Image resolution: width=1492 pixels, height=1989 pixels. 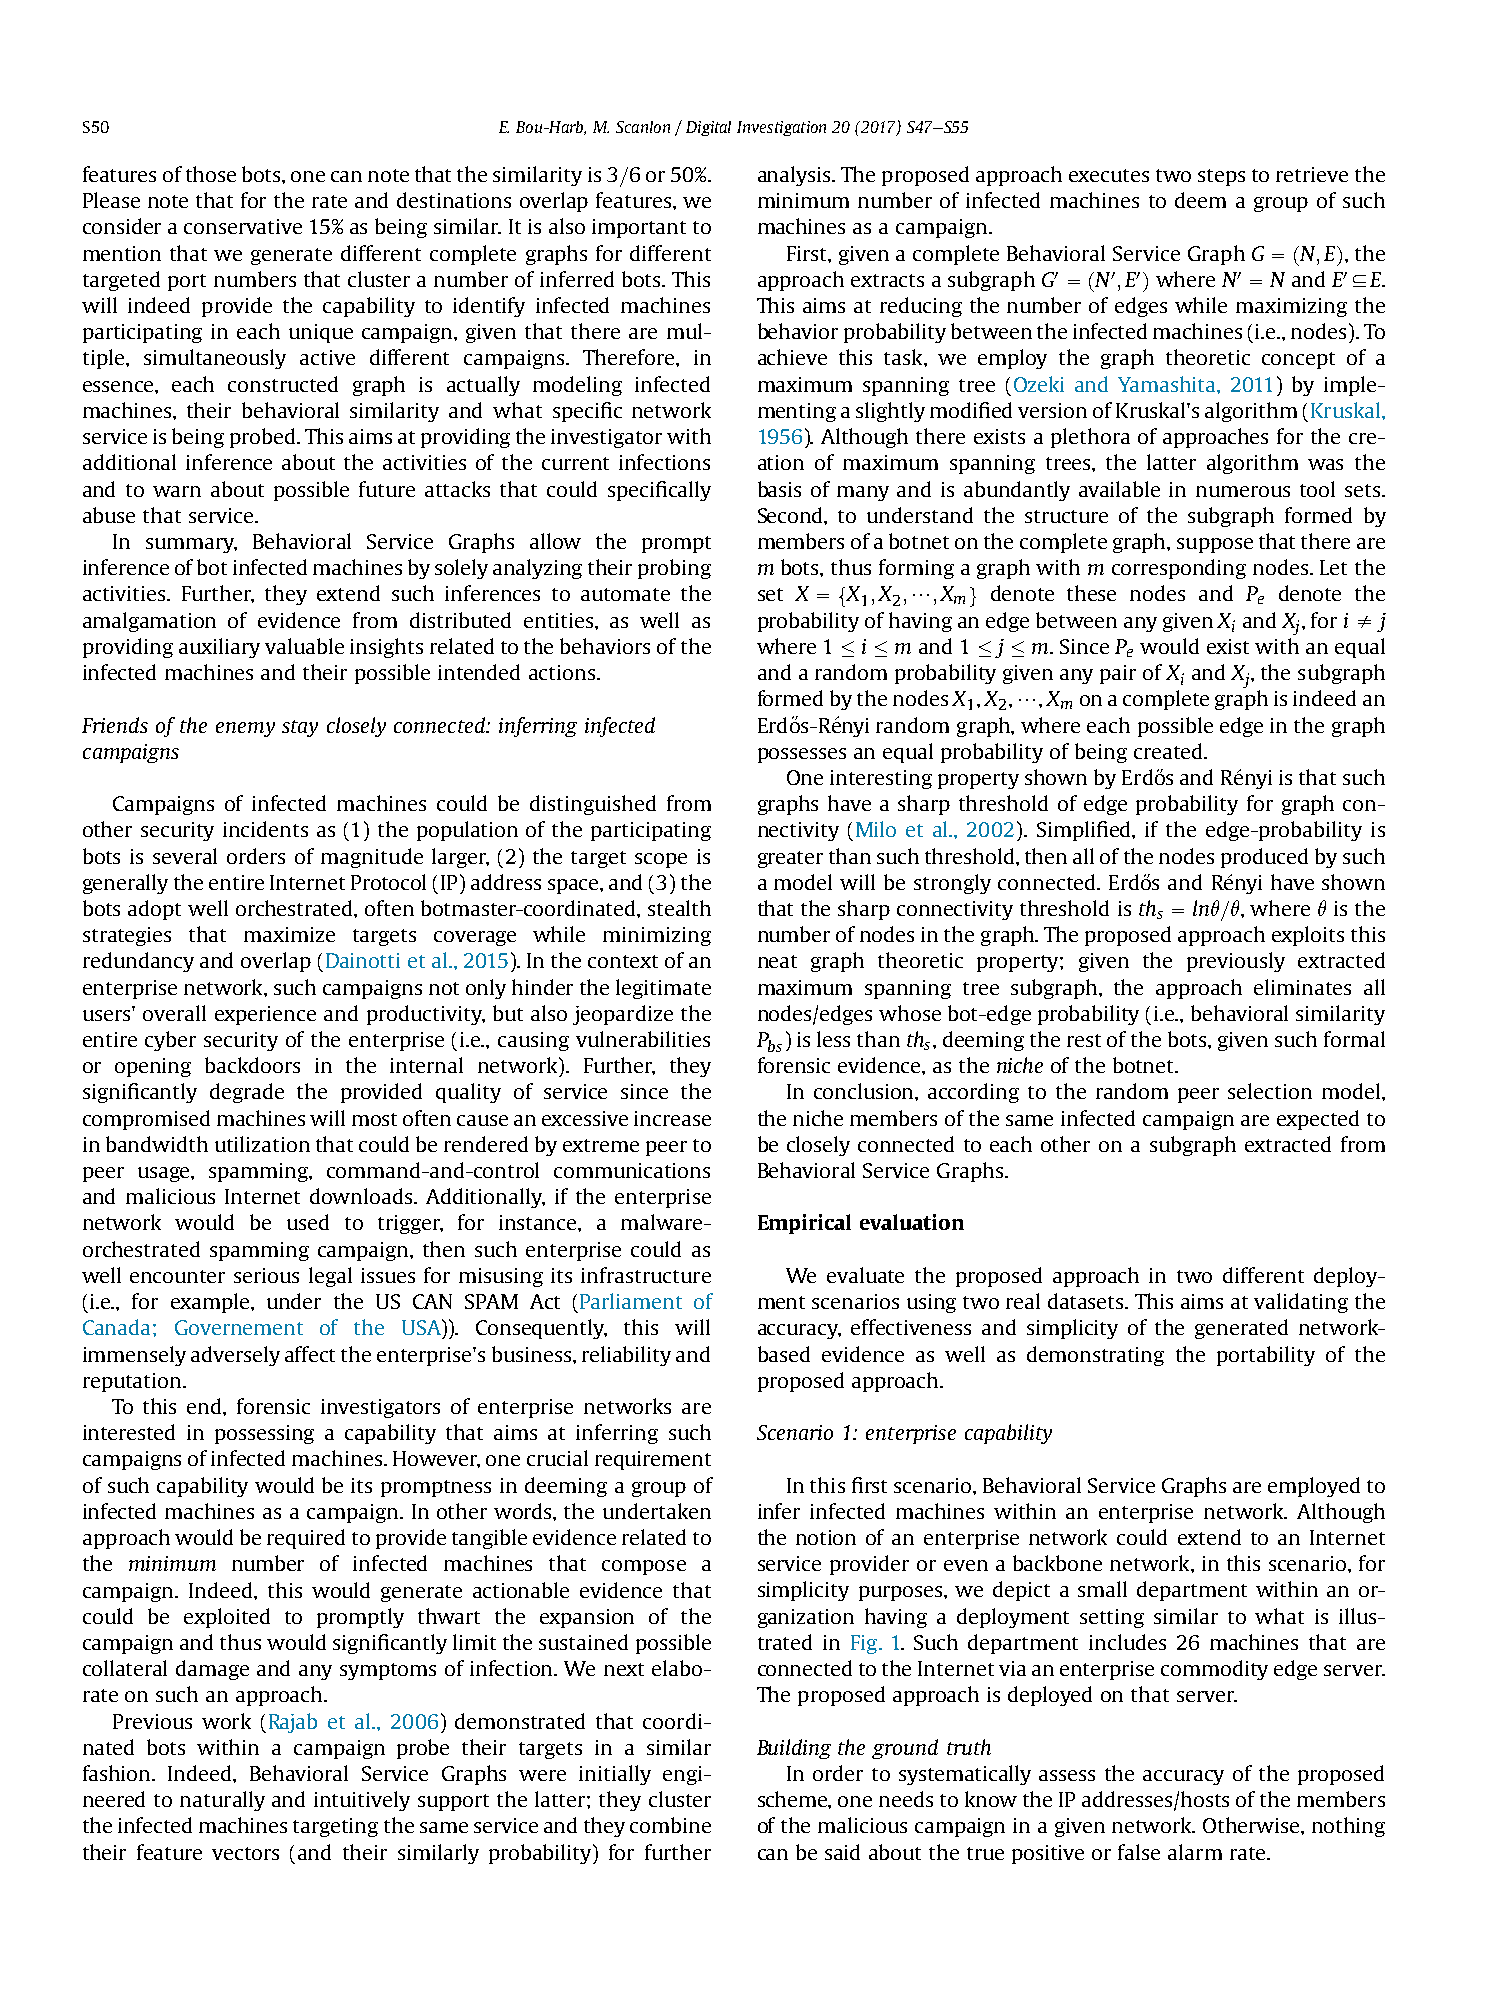 I want to click on validating, so click(x=1301, y=1303).
